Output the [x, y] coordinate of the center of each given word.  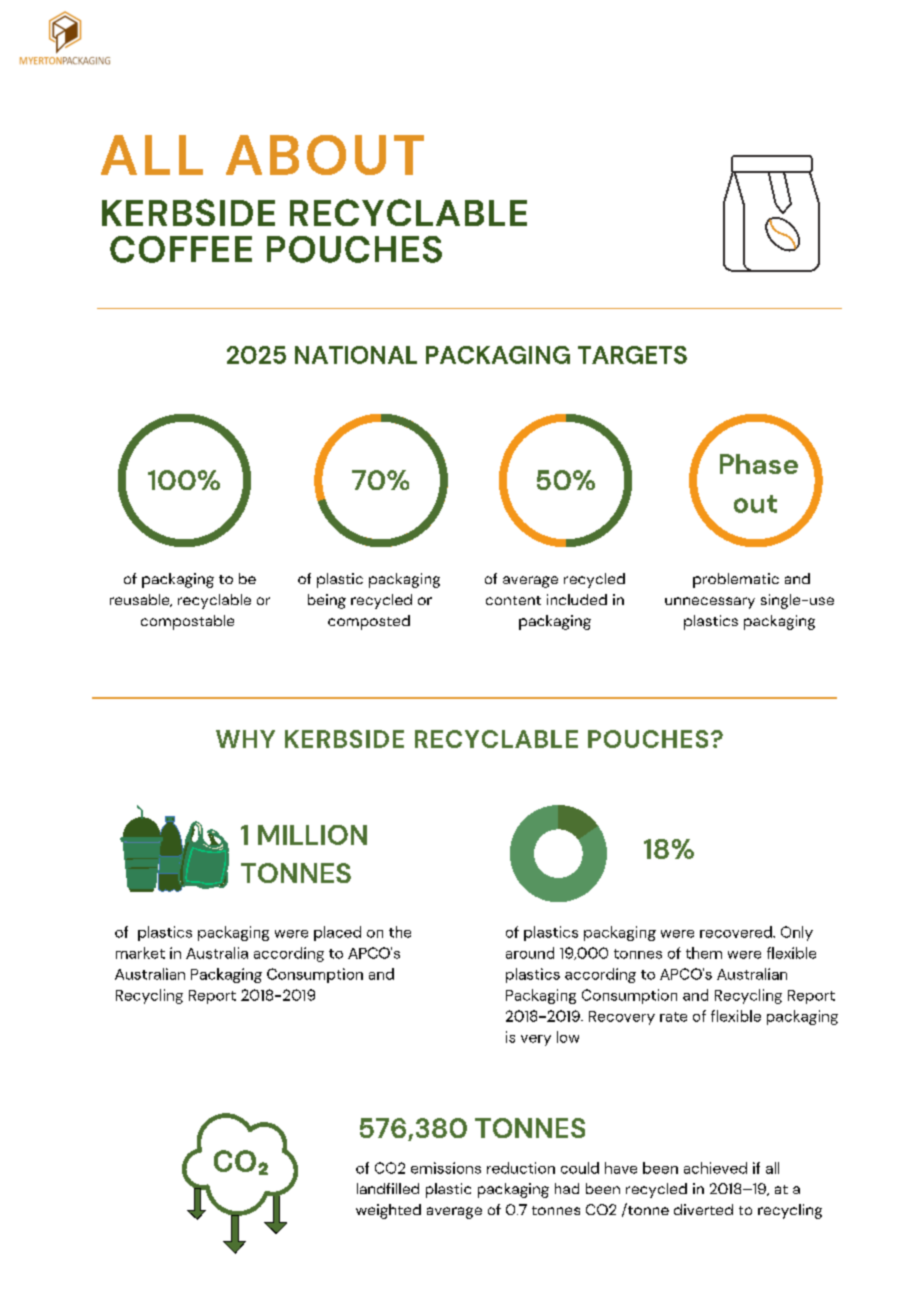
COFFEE [181, 249]
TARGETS [632, 355]
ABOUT [325, 155]
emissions [446, 1168]
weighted [388, 1211]
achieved [715, 1168]
